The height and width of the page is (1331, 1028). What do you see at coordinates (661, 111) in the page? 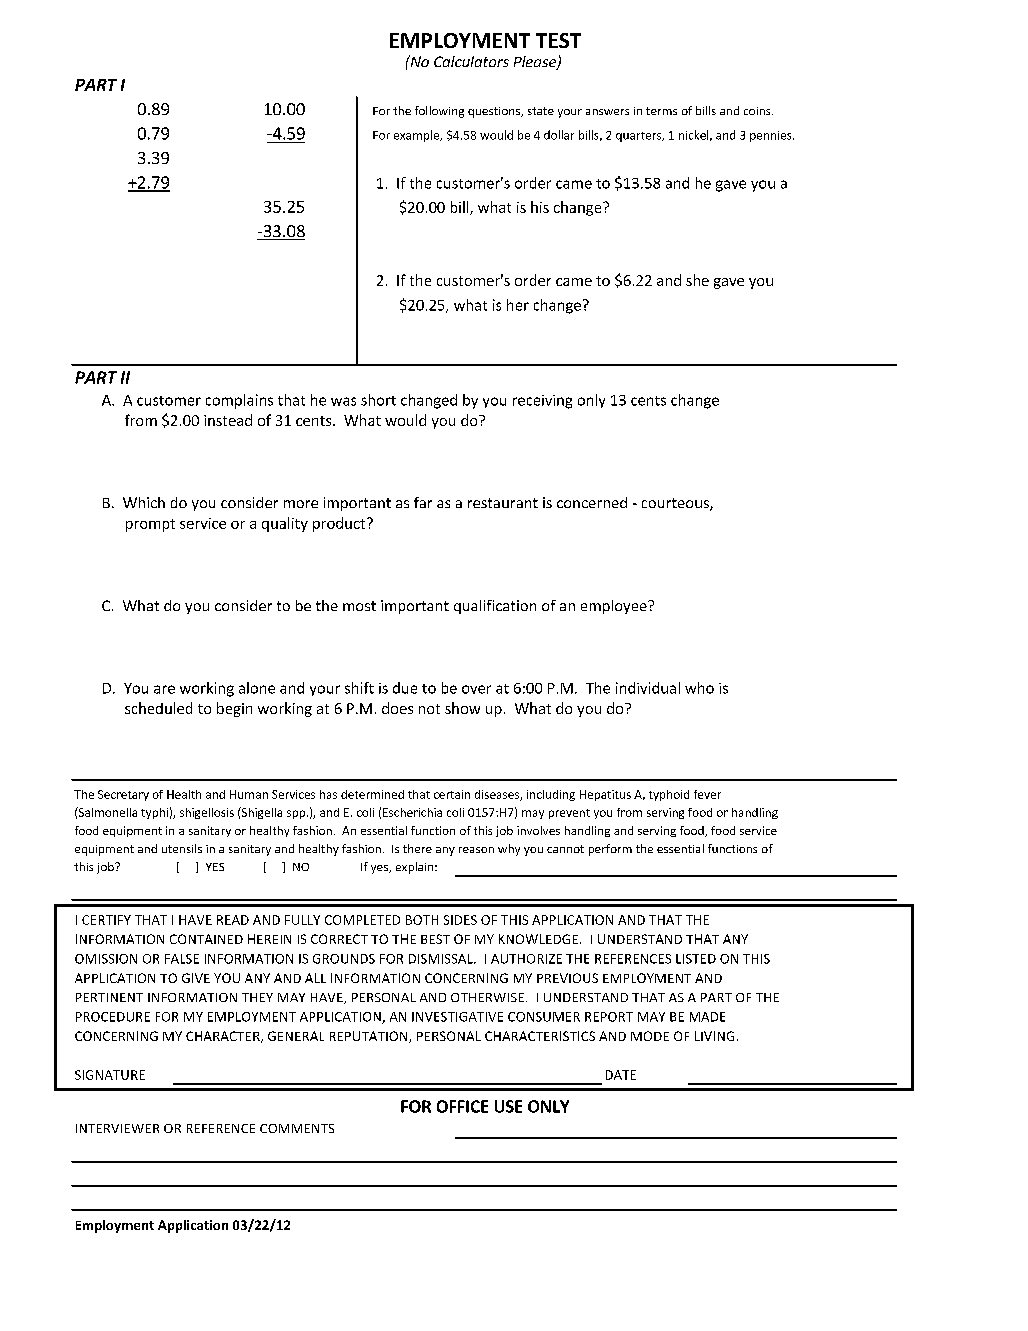
I see `terms` at bounding box center [661, 111].
